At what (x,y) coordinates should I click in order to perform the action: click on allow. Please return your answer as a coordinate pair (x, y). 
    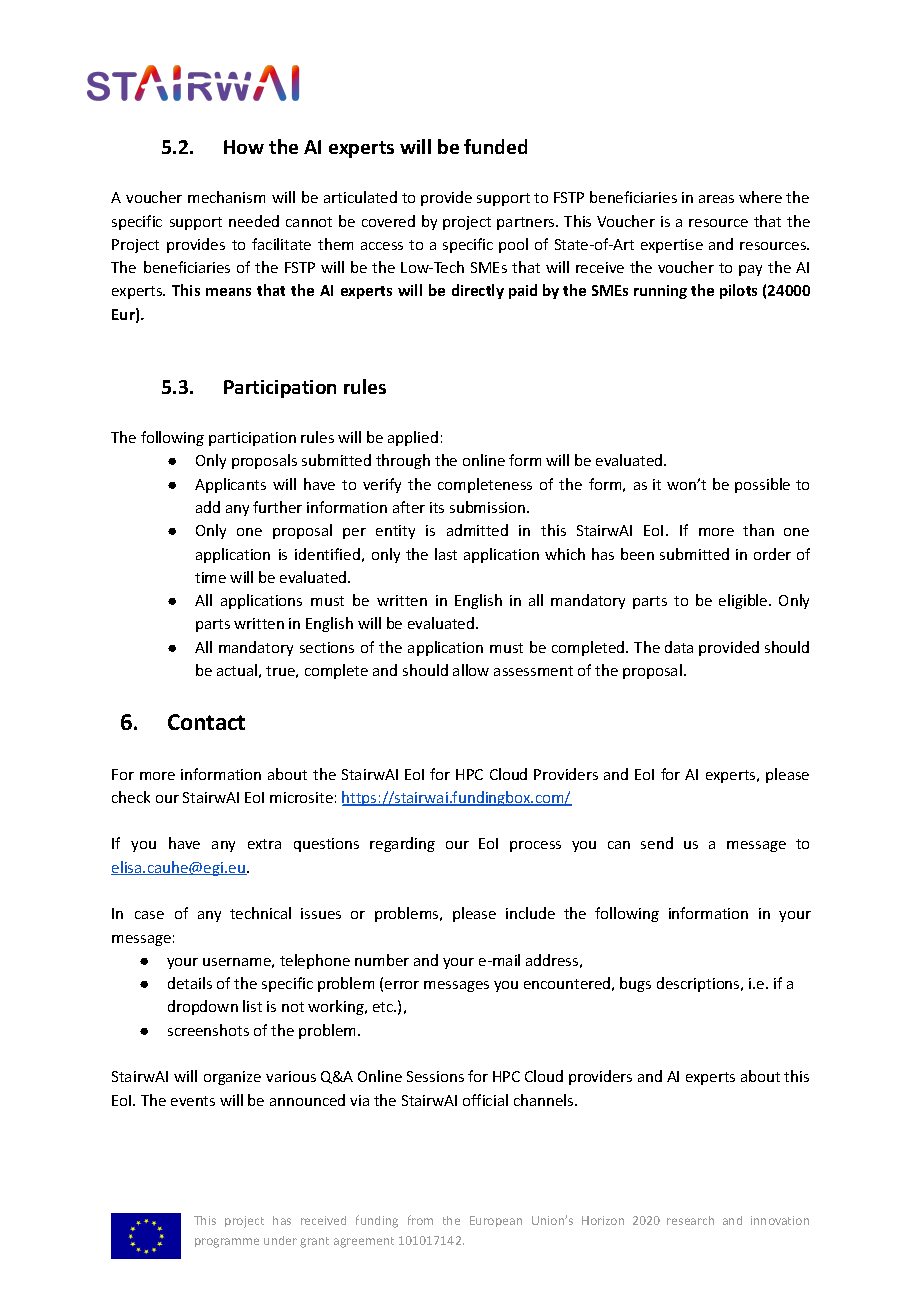
    Looking at the image, I should click on (471, 670).
